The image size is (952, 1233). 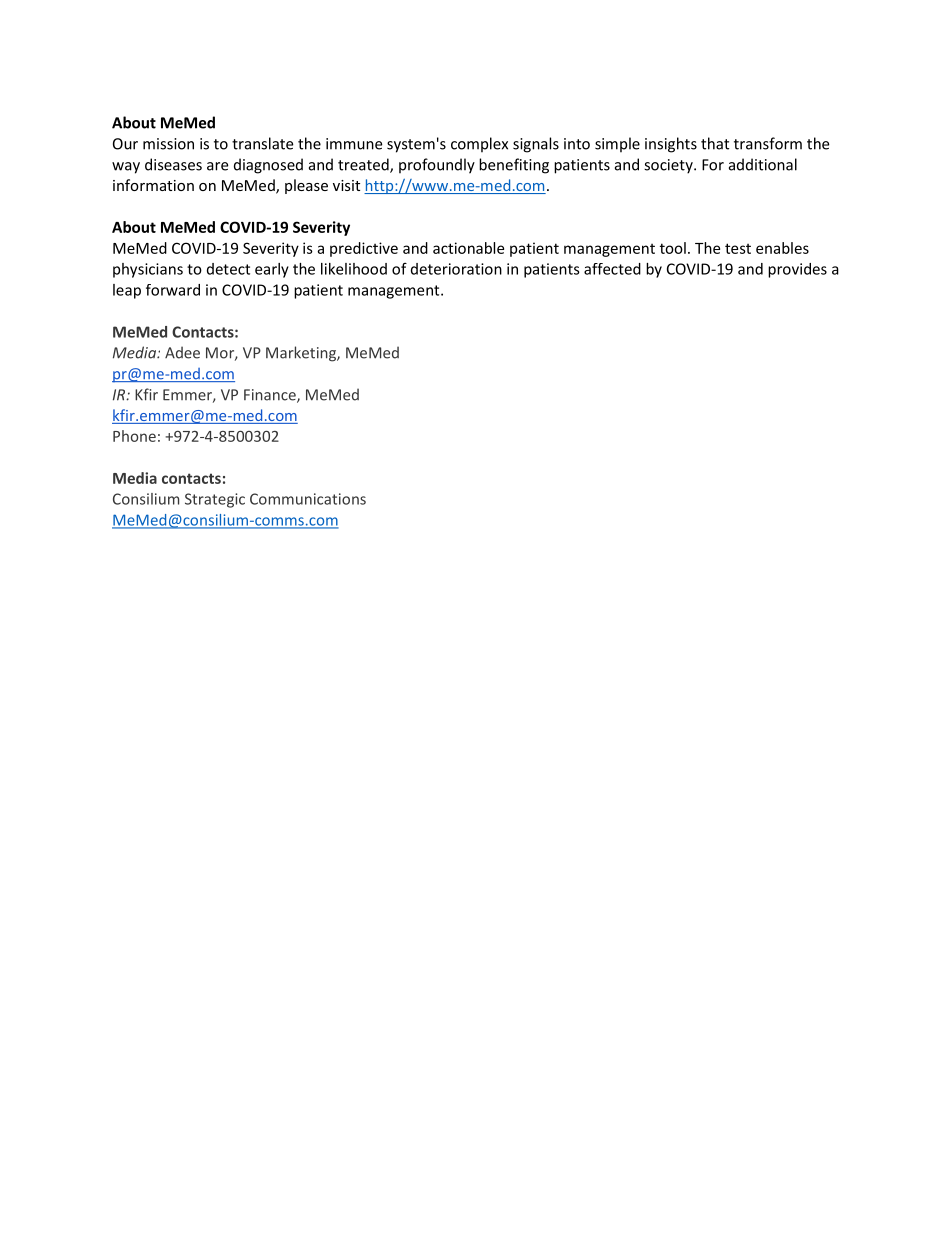 What do you see at coordinates (271, 396) in the page?
I see `Finance` at bounding box center [271, 396].
